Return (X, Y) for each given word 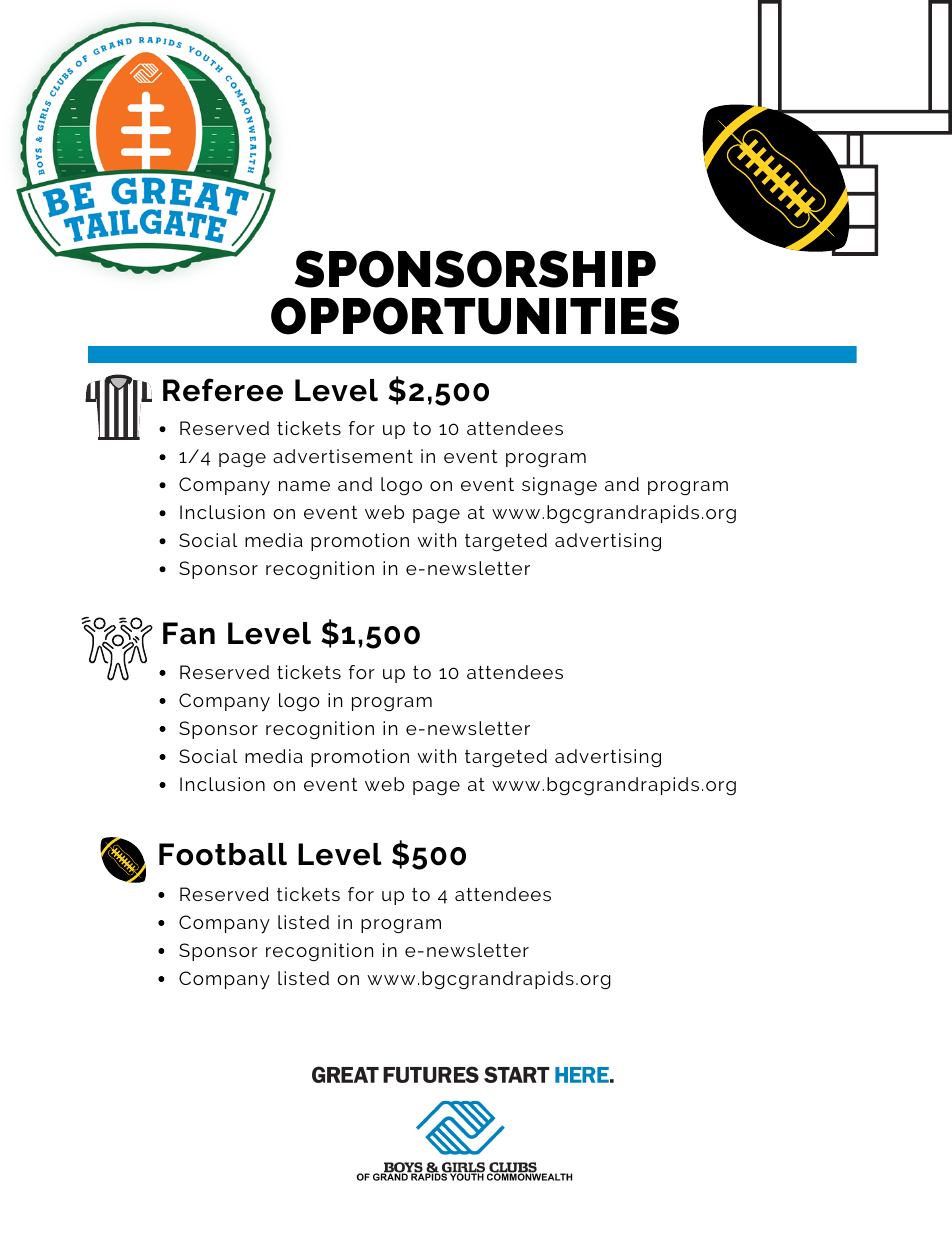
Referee (223, 390)
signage (559, 486)
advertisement (343, 456)
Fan (189, 633)
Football (223, 854)
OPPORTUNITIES (475, 316)
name (304, 486)
